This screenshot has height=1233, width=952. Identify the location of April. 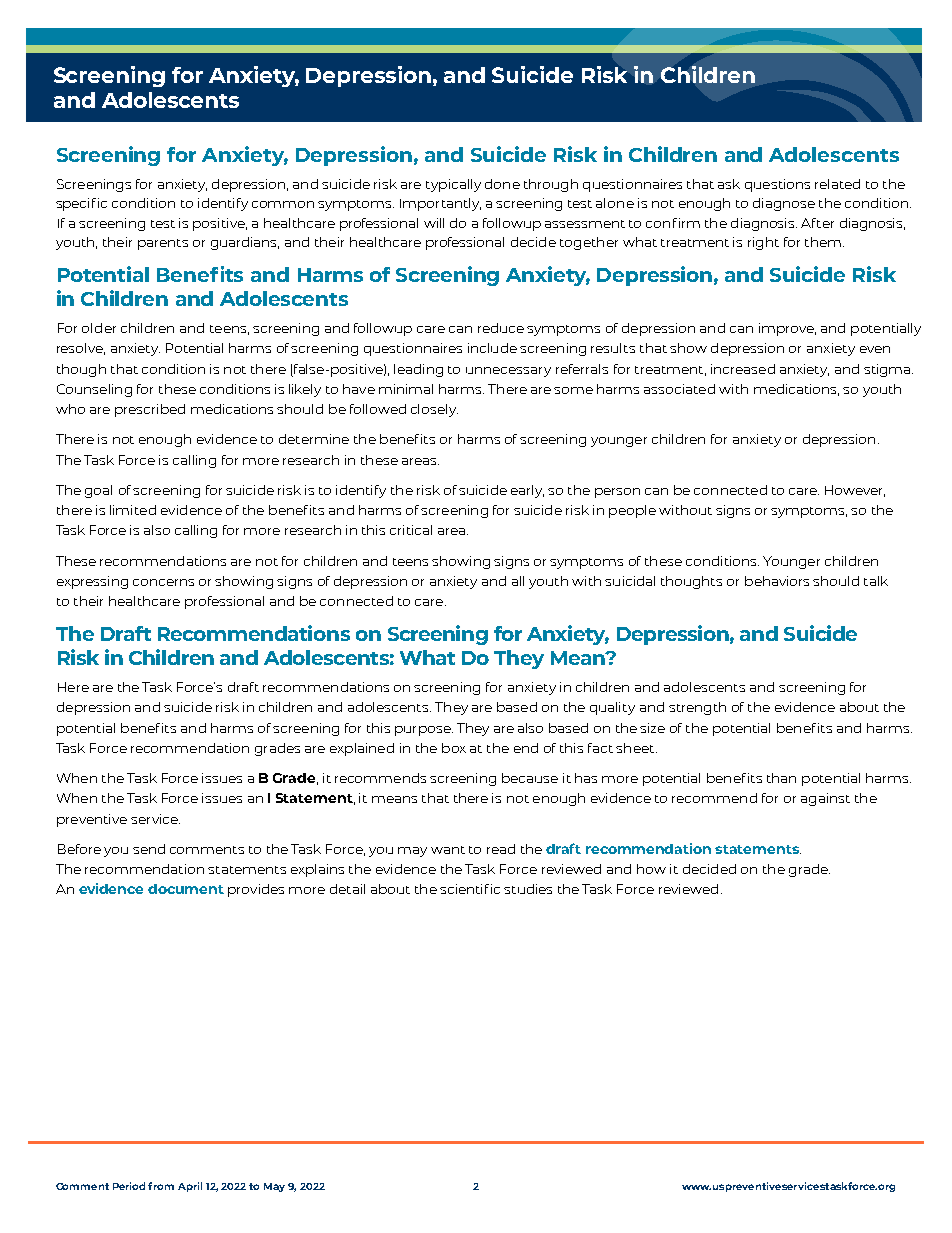
(190, 1187).
